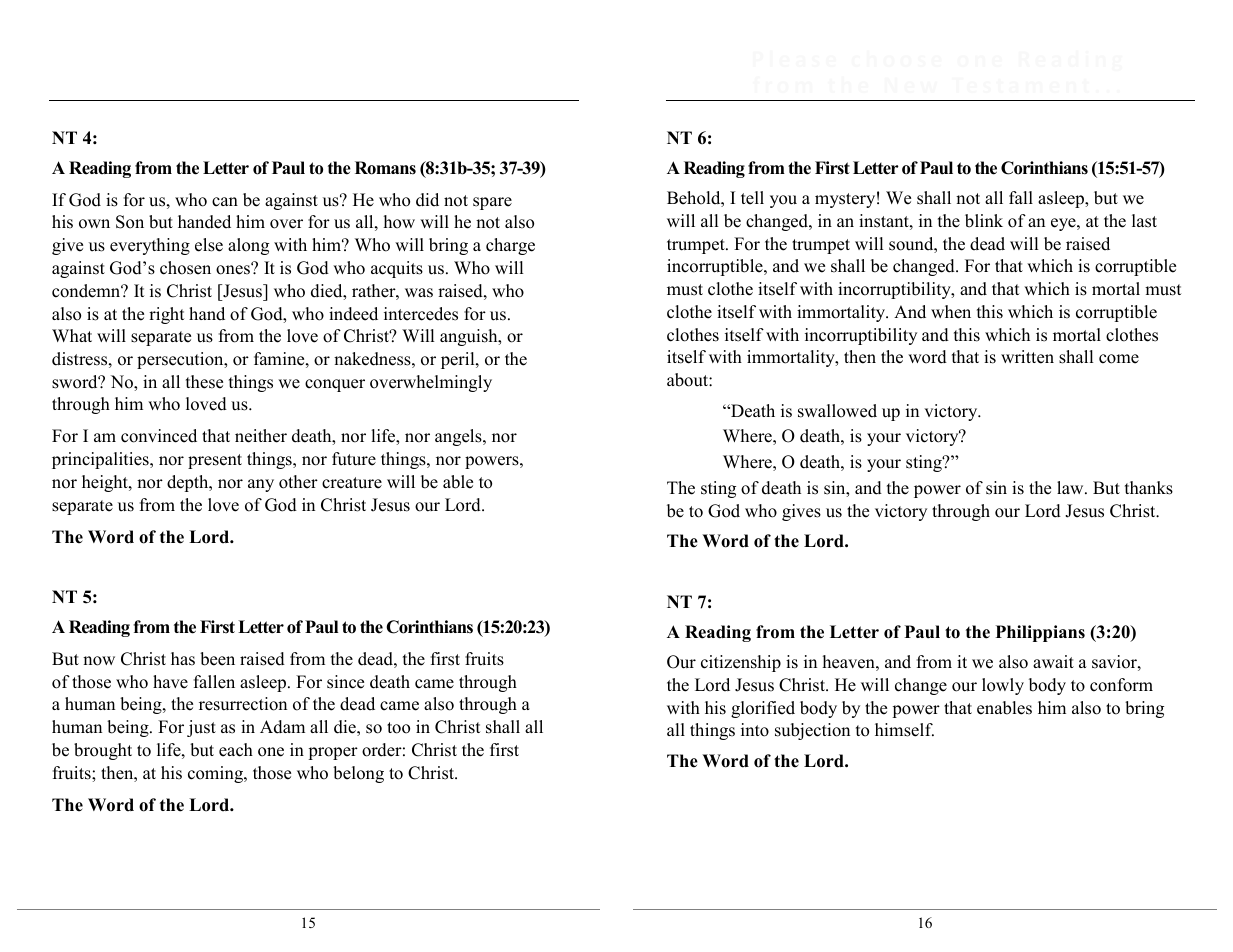 This document has height=952, width=1233. I want to click on blink, so click(984, 221).
